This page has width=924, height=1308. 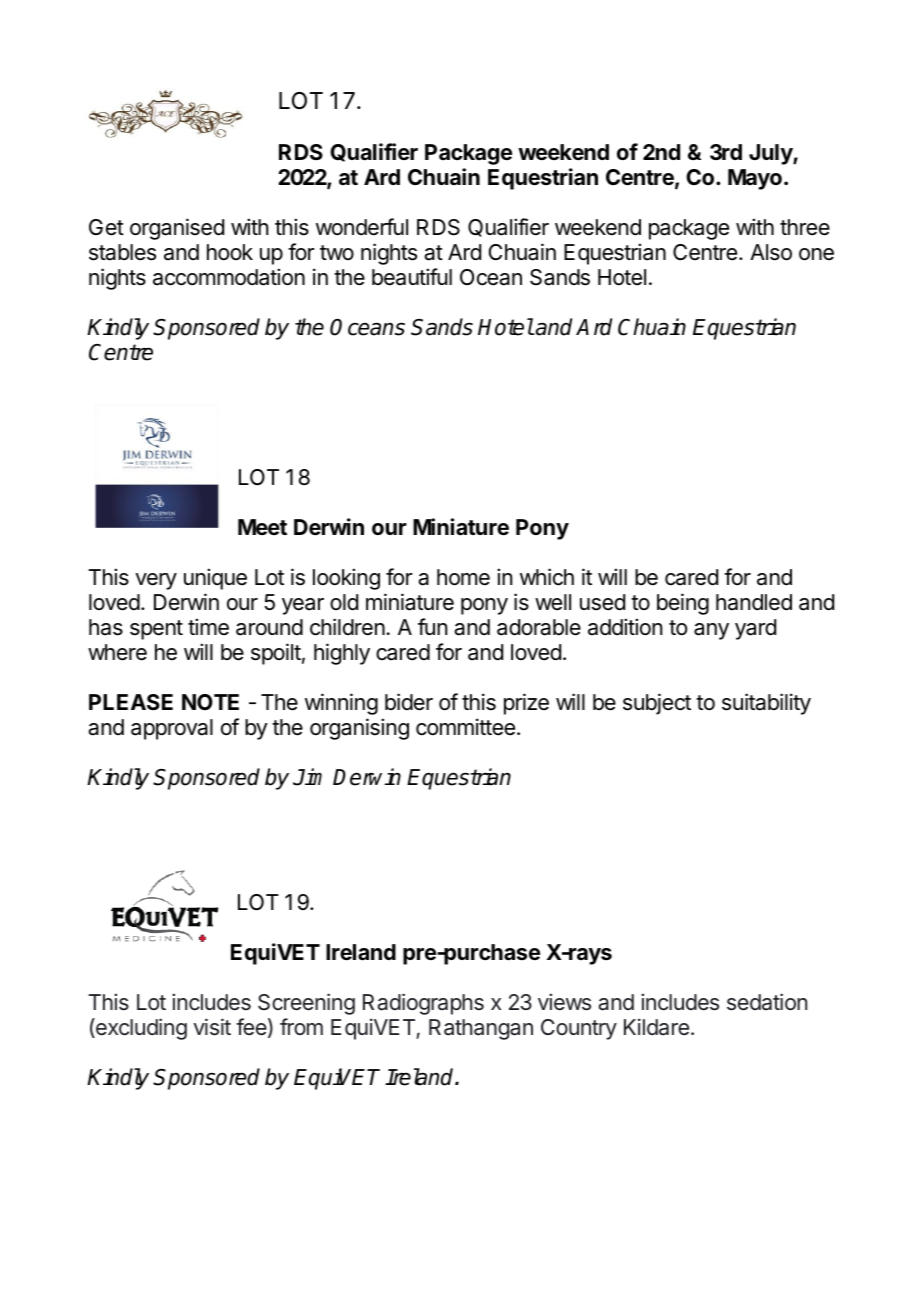 What do you see at coordinates (229, 277) in the page?
I see `accommodation` at bounding box center [229, 277].
